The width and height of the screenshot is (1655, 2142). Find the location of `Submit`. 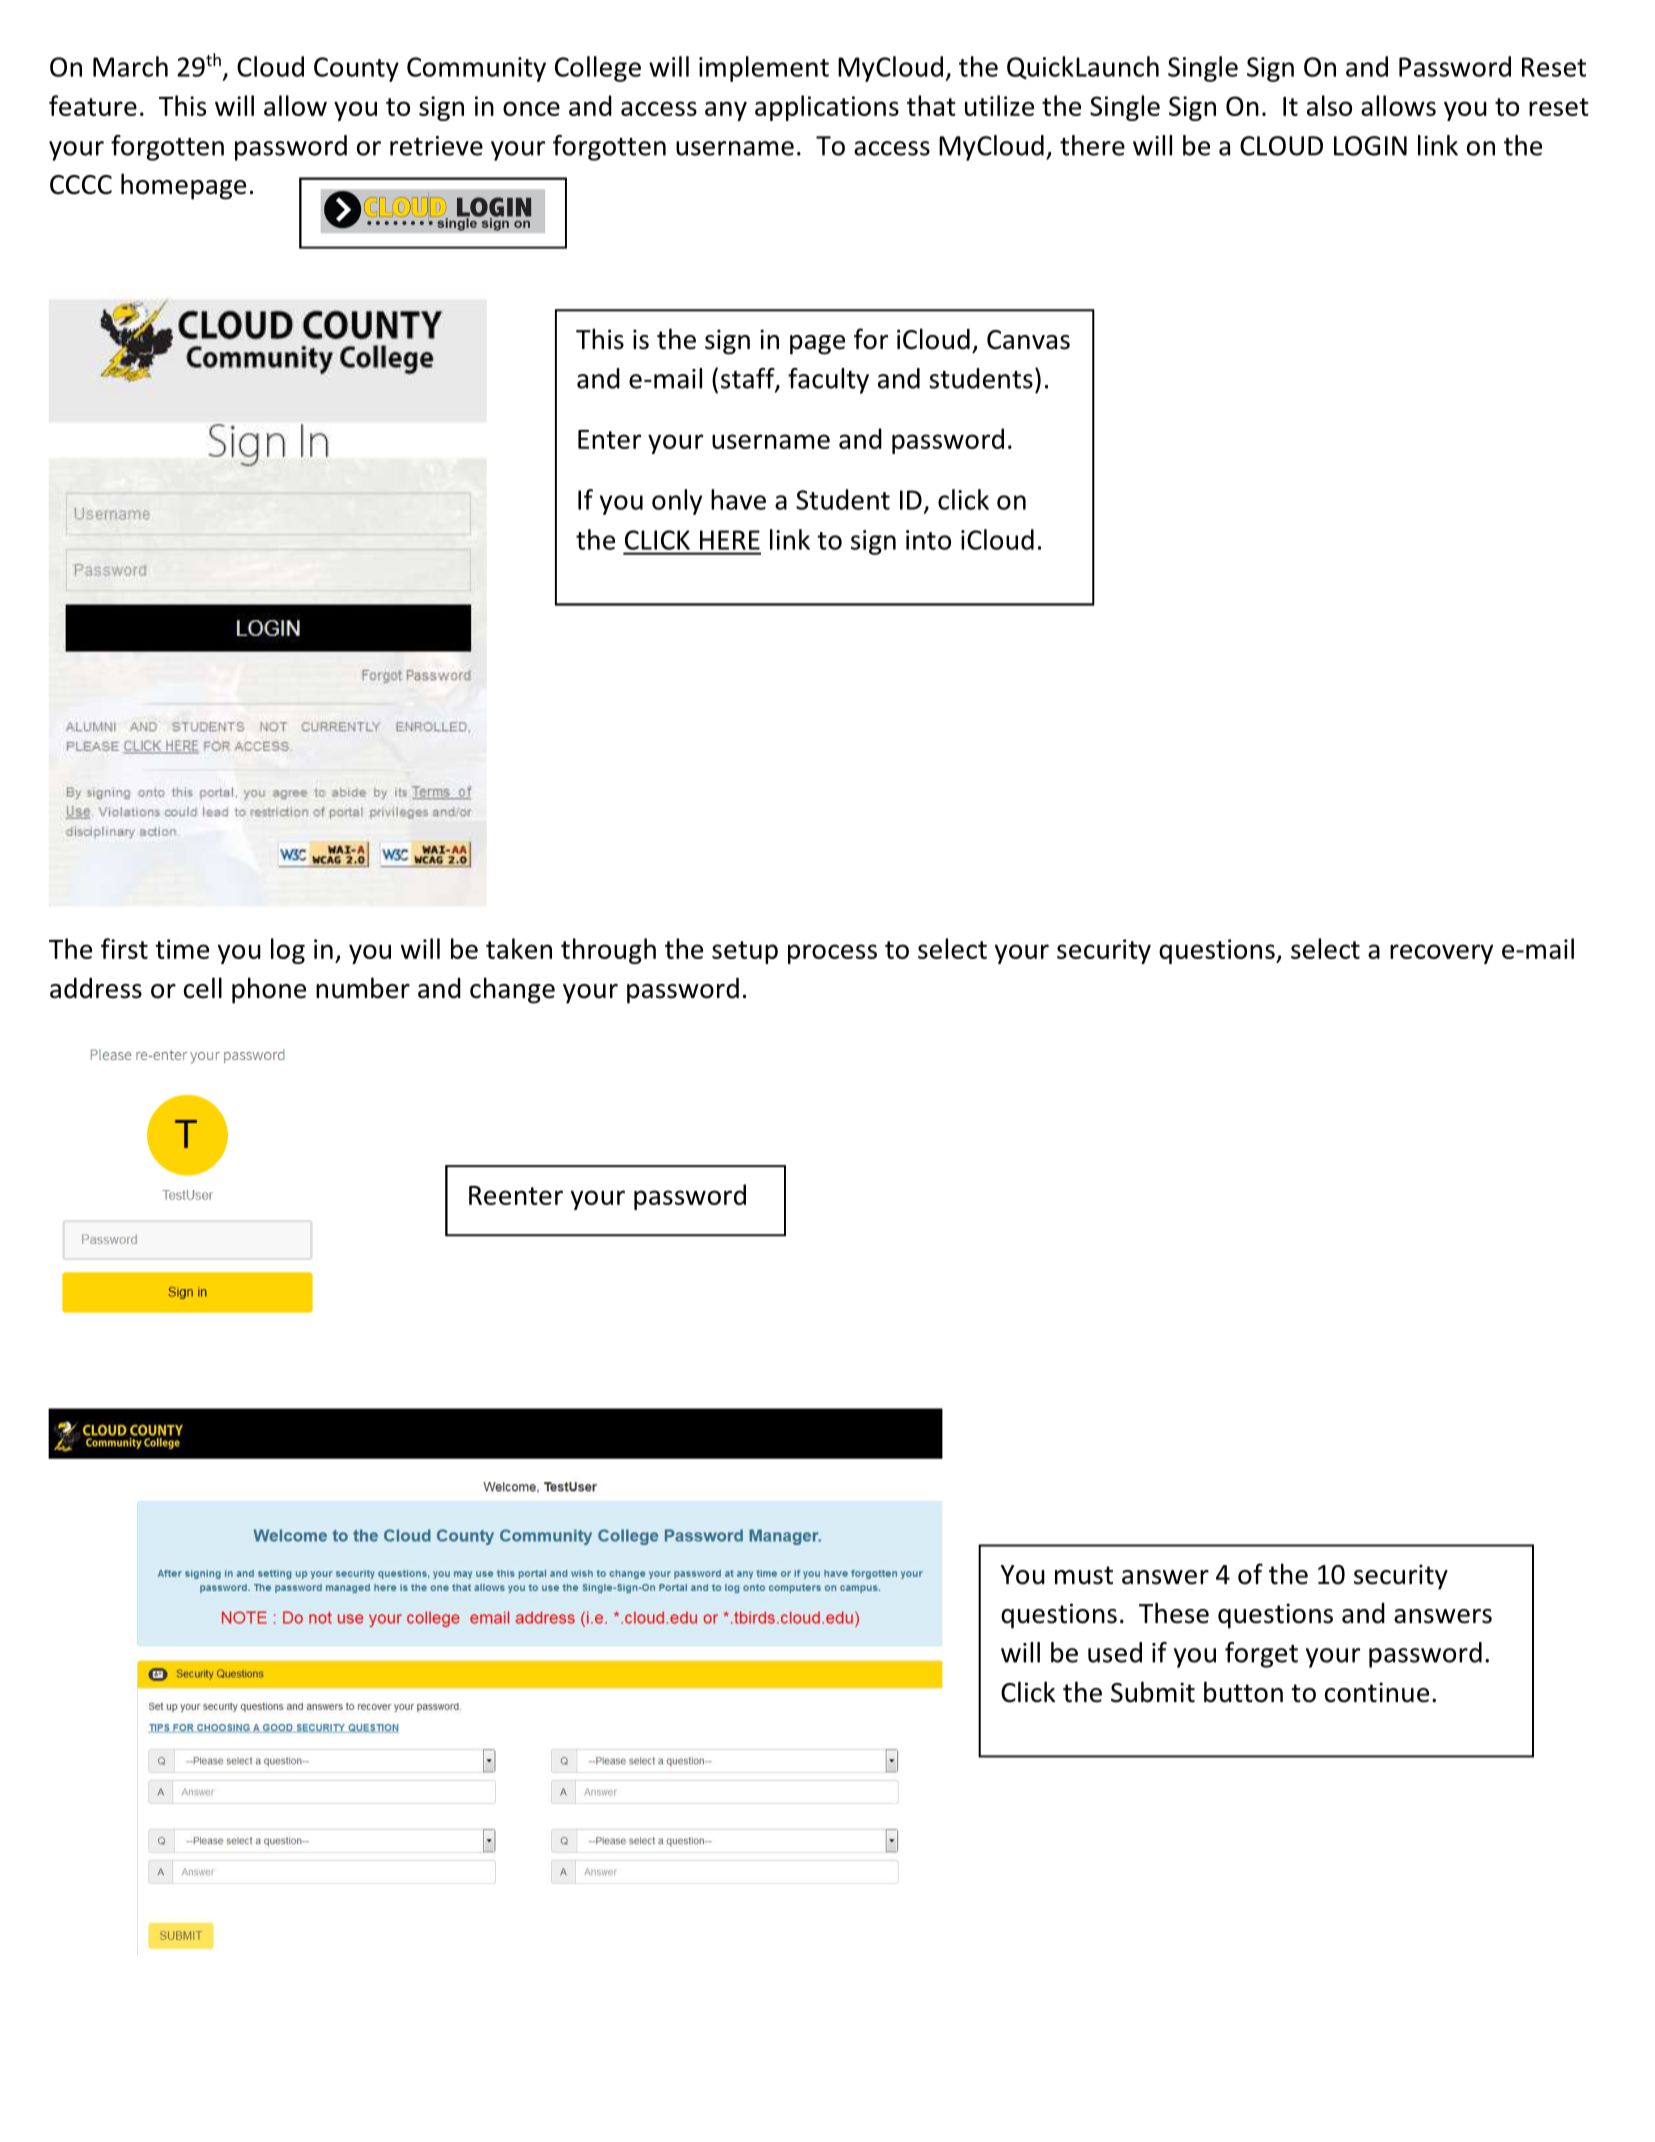

Submit is located at coordinates (1153, 1692).
